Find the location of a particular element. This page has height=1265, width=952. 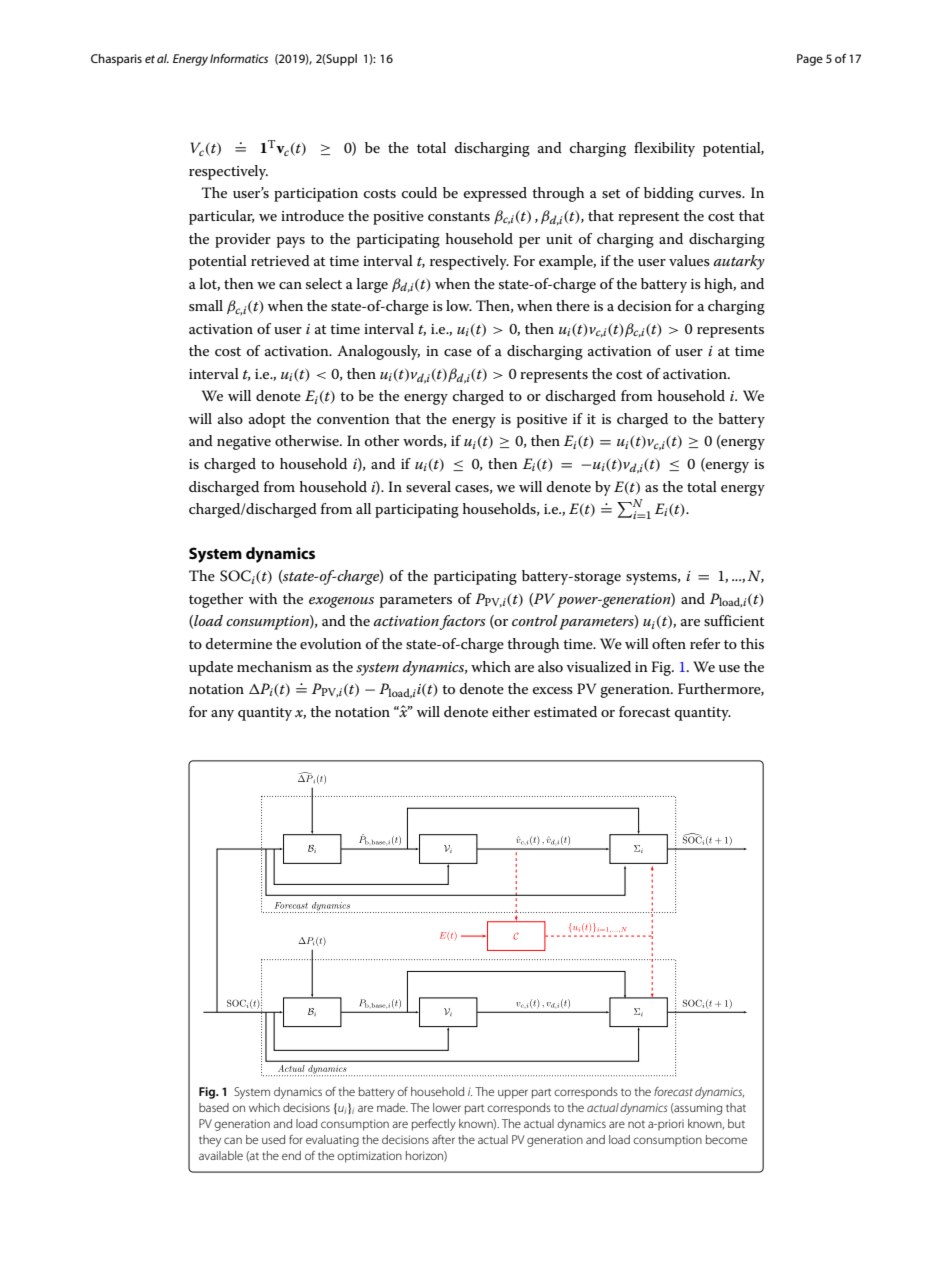

Page is located at coordinates (810, 60).
